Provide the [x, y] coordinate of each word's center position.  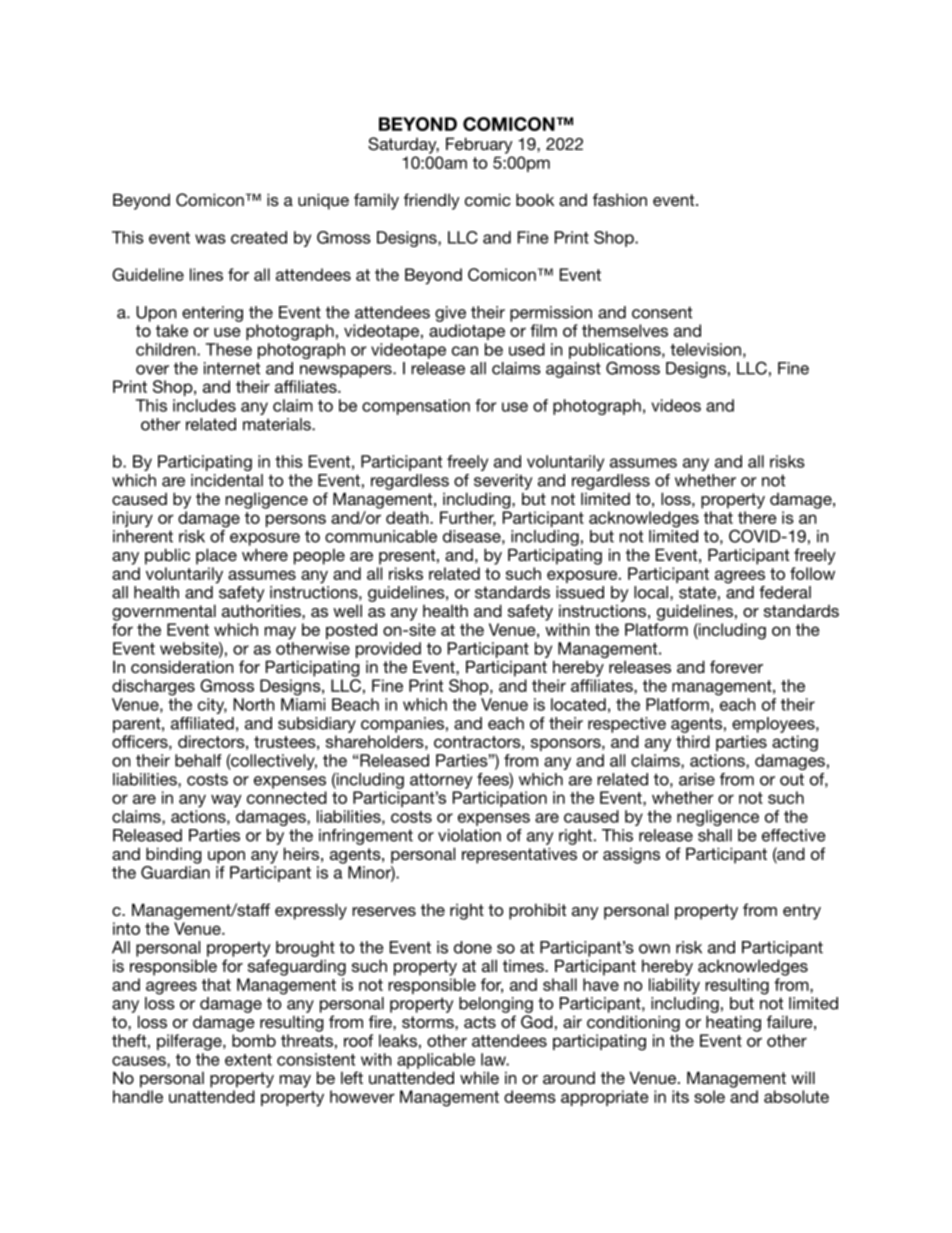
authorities [262, 610]
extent [248, 1060]
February [479, 145]
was [210, 239]
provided [388, 650]
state [697, 592]
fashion [620, 199]
